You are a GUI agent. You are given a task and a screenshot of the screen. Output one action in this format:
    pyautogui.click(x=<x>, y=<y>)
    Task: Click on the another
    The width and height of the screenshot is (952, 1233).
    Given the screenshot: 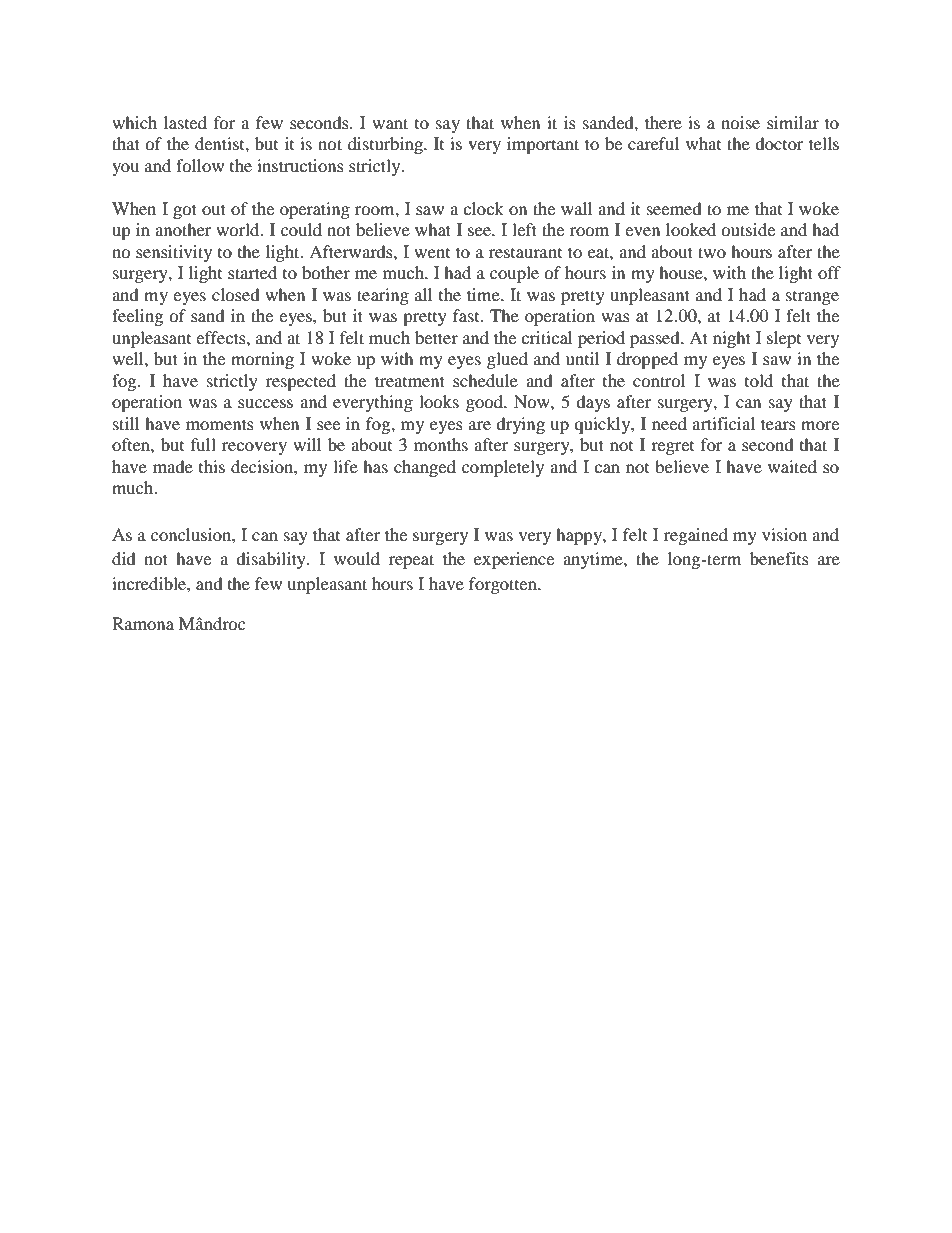 What is the action you would take?
    pyautogui.click(x=183, y=229)
